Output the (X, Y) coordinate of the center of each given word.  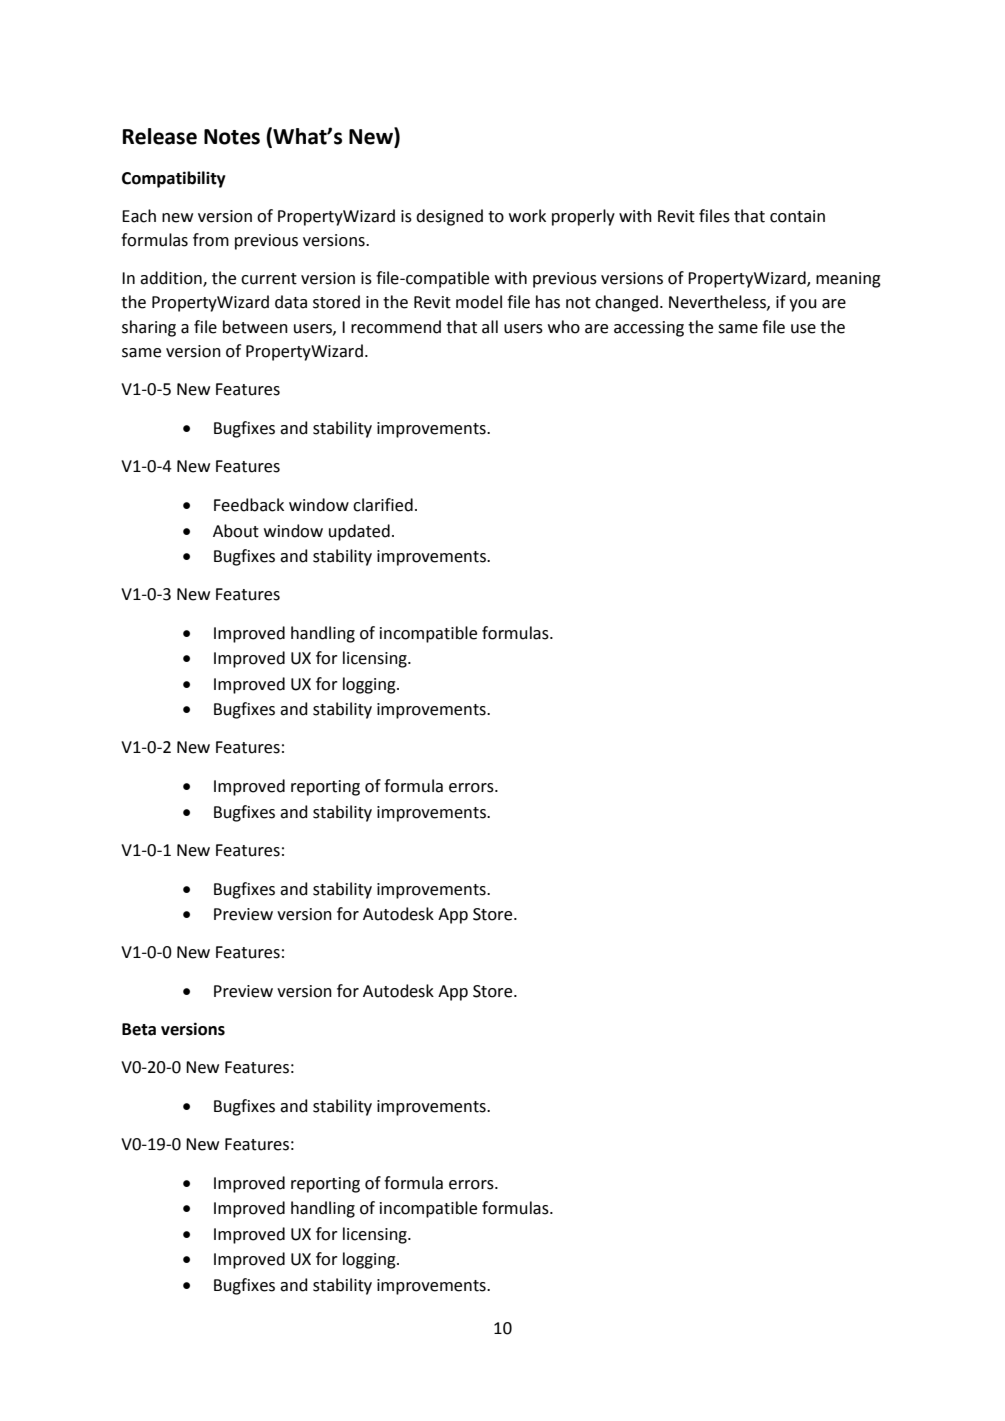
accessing (649, 329)
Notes (232, 137)
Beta (139, 1029)
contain (797, 216)
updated (359, 532)
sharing (149, 328)
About (236, 531)
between (255, 327)
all (490, 327)
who (564, 327)
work (527, 216)
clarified (383, 505)
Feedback (249, 505)
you (803, 305)
